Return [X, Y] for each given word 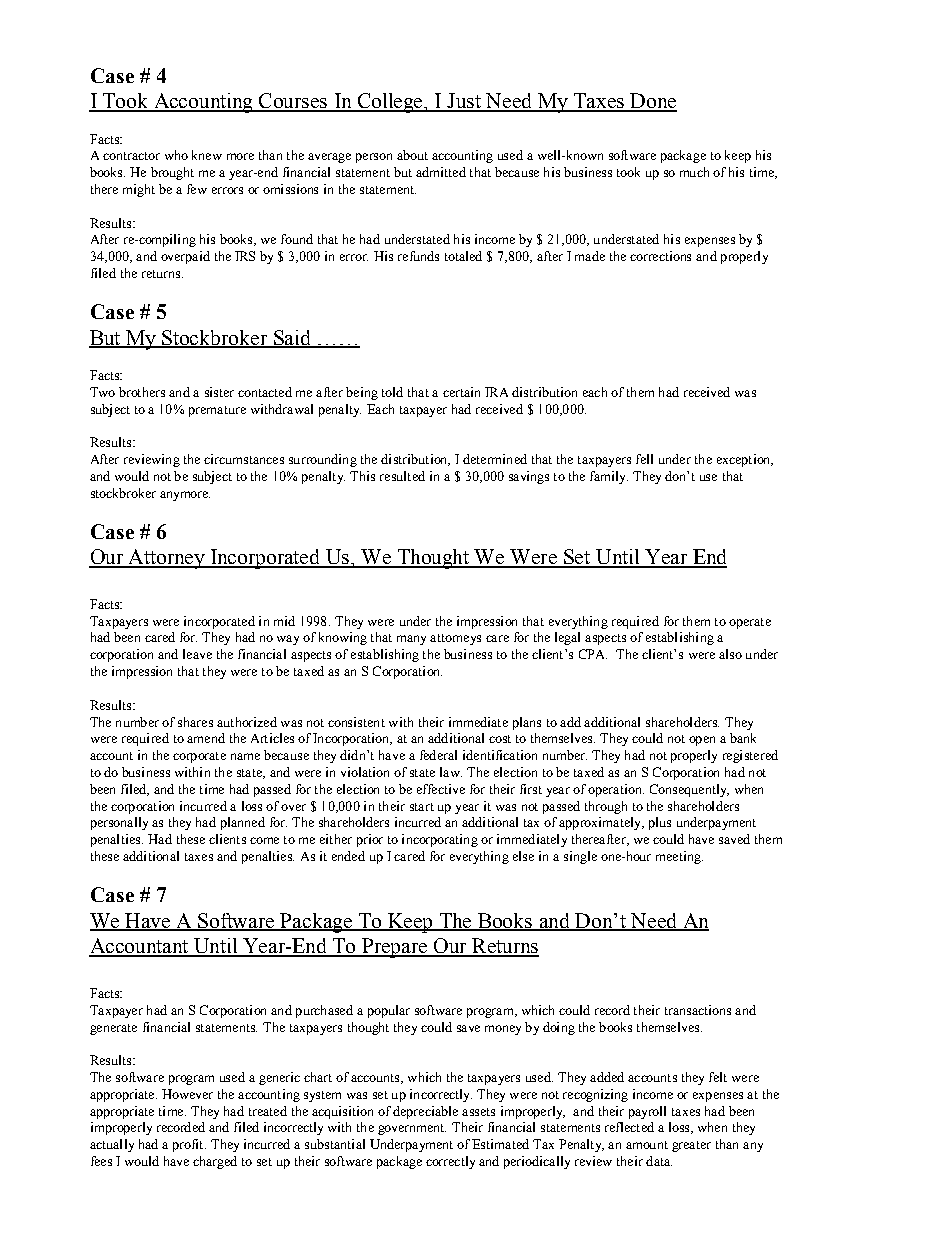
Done [652, 102]
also [730, 654]
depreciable [425, 1112]
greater [691, 1146]
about [412, 155]
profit [189, 1145]
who [176, 155]
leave [197, 654]
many [411, 640]
